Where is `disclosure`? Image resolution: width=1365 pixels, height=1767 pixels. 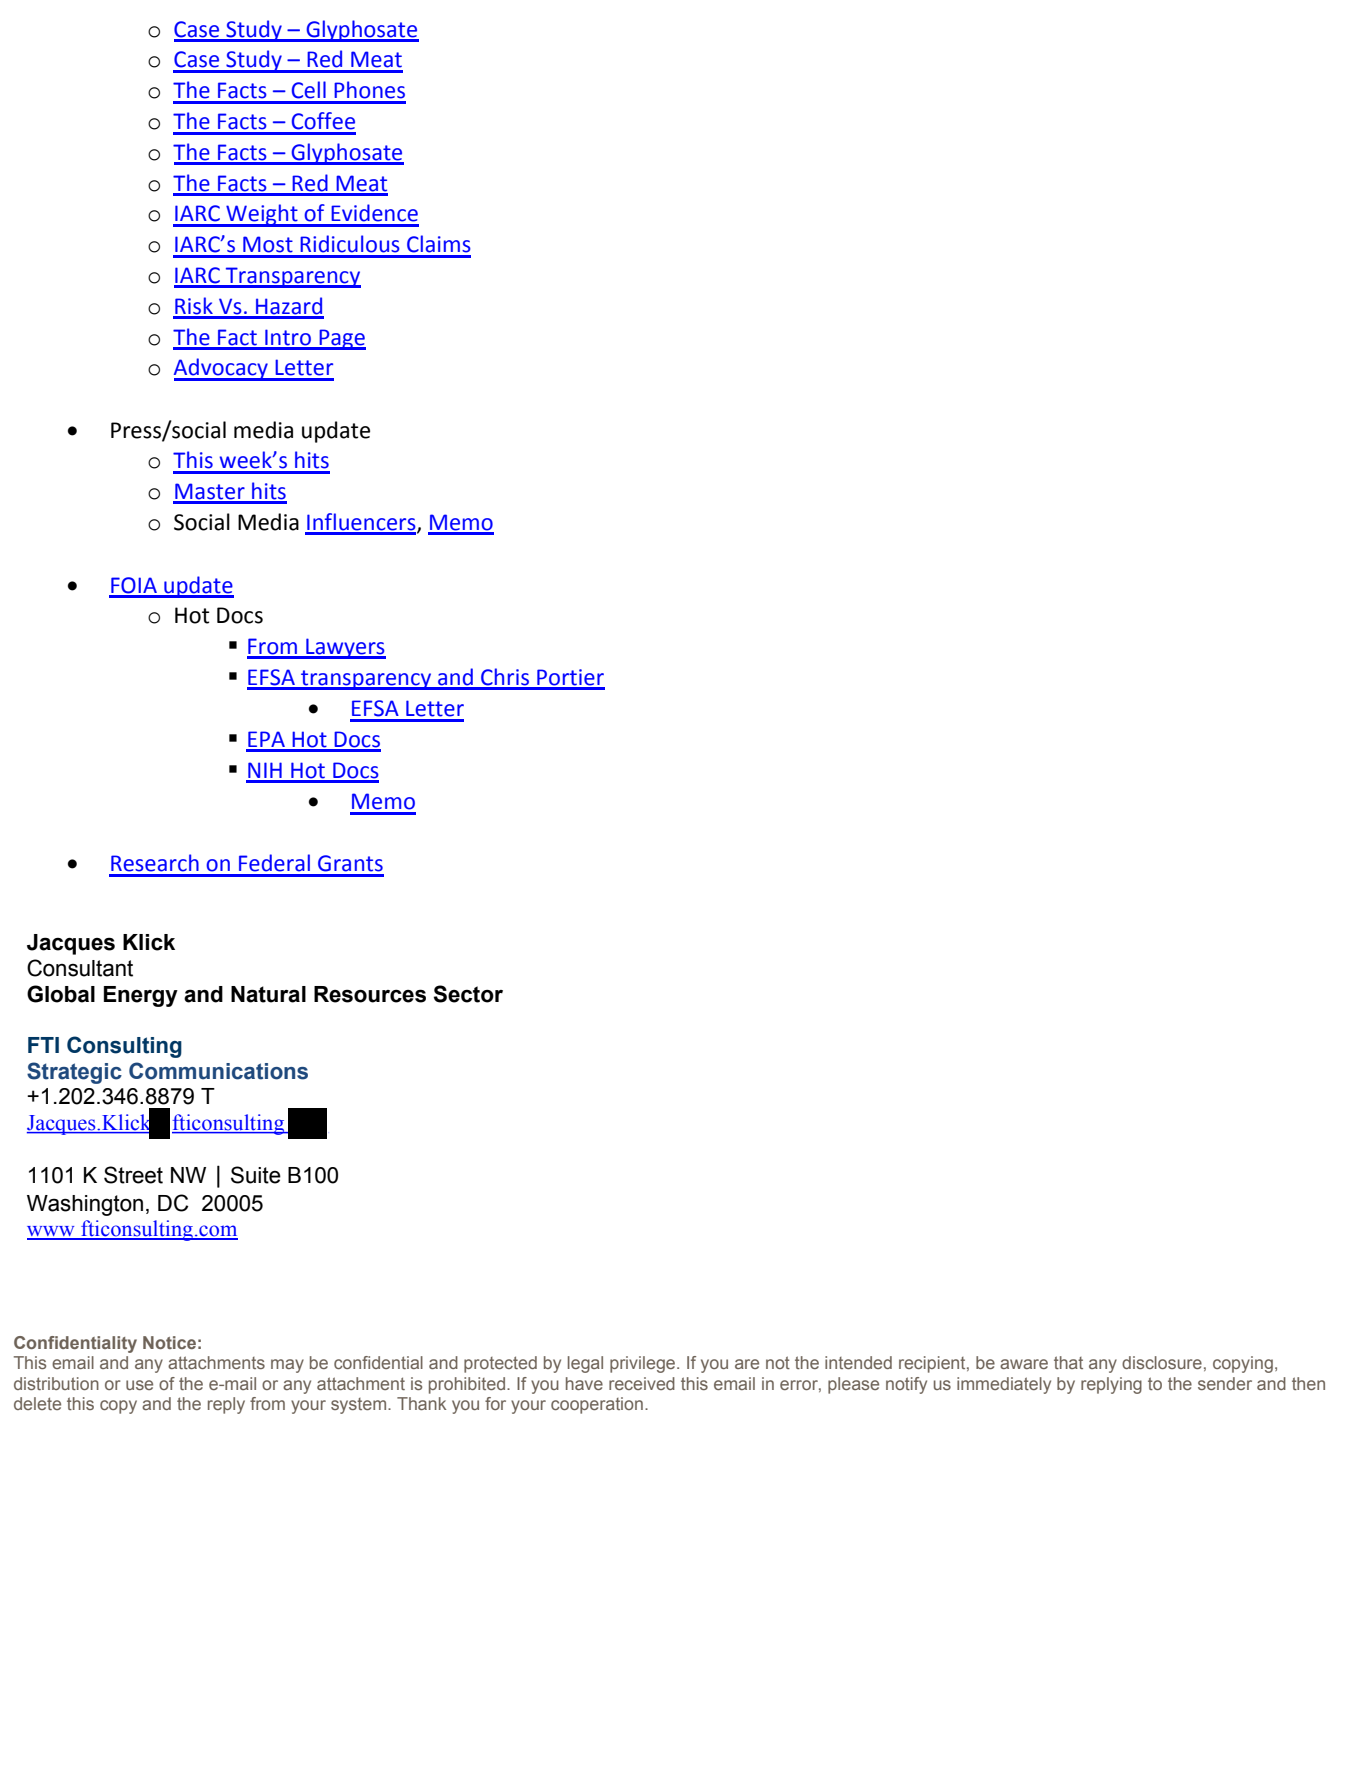
disclosure is located at coordinates (1162, 1362).
